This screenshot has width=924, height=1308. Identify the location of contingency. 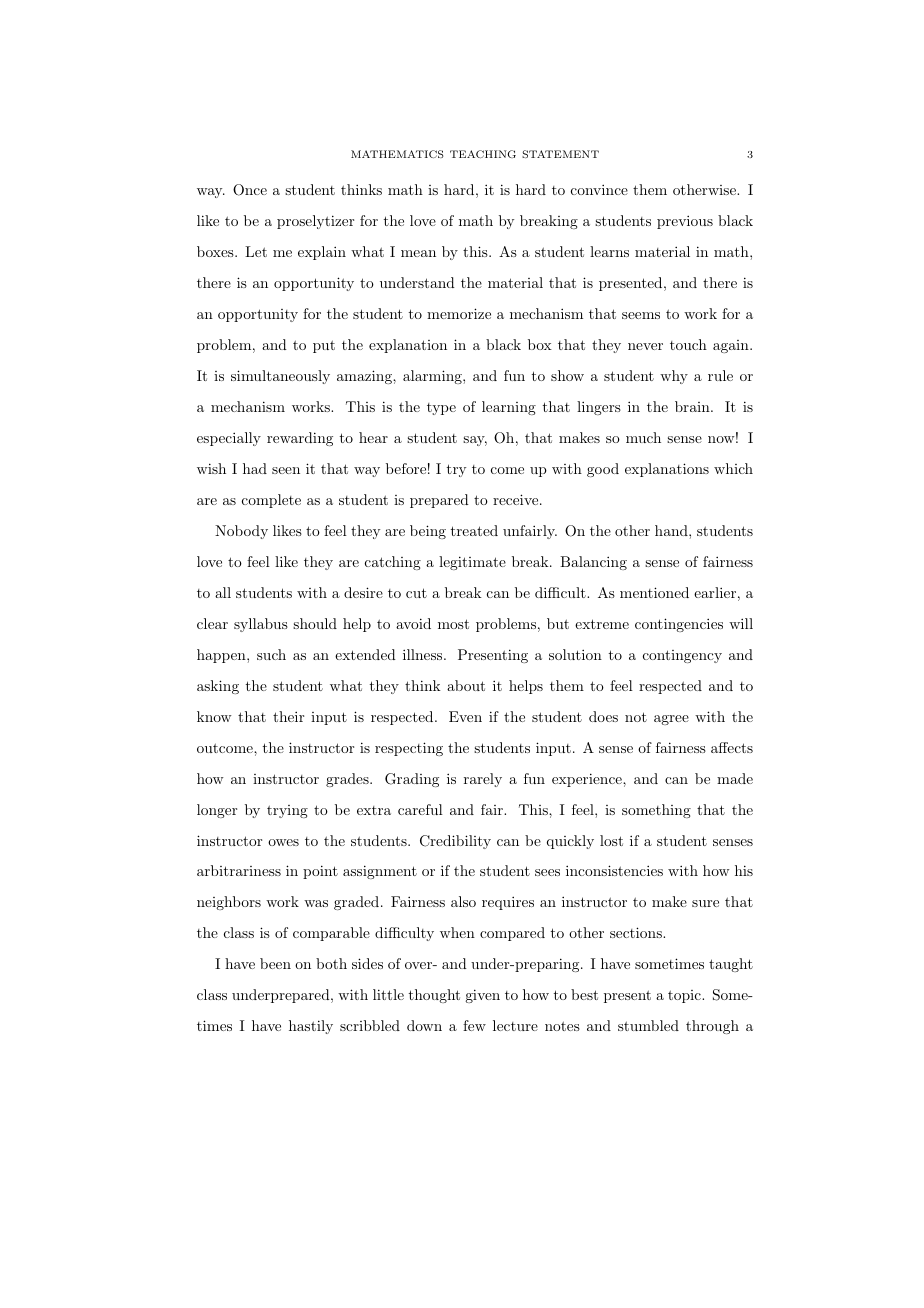
(682, 656).
